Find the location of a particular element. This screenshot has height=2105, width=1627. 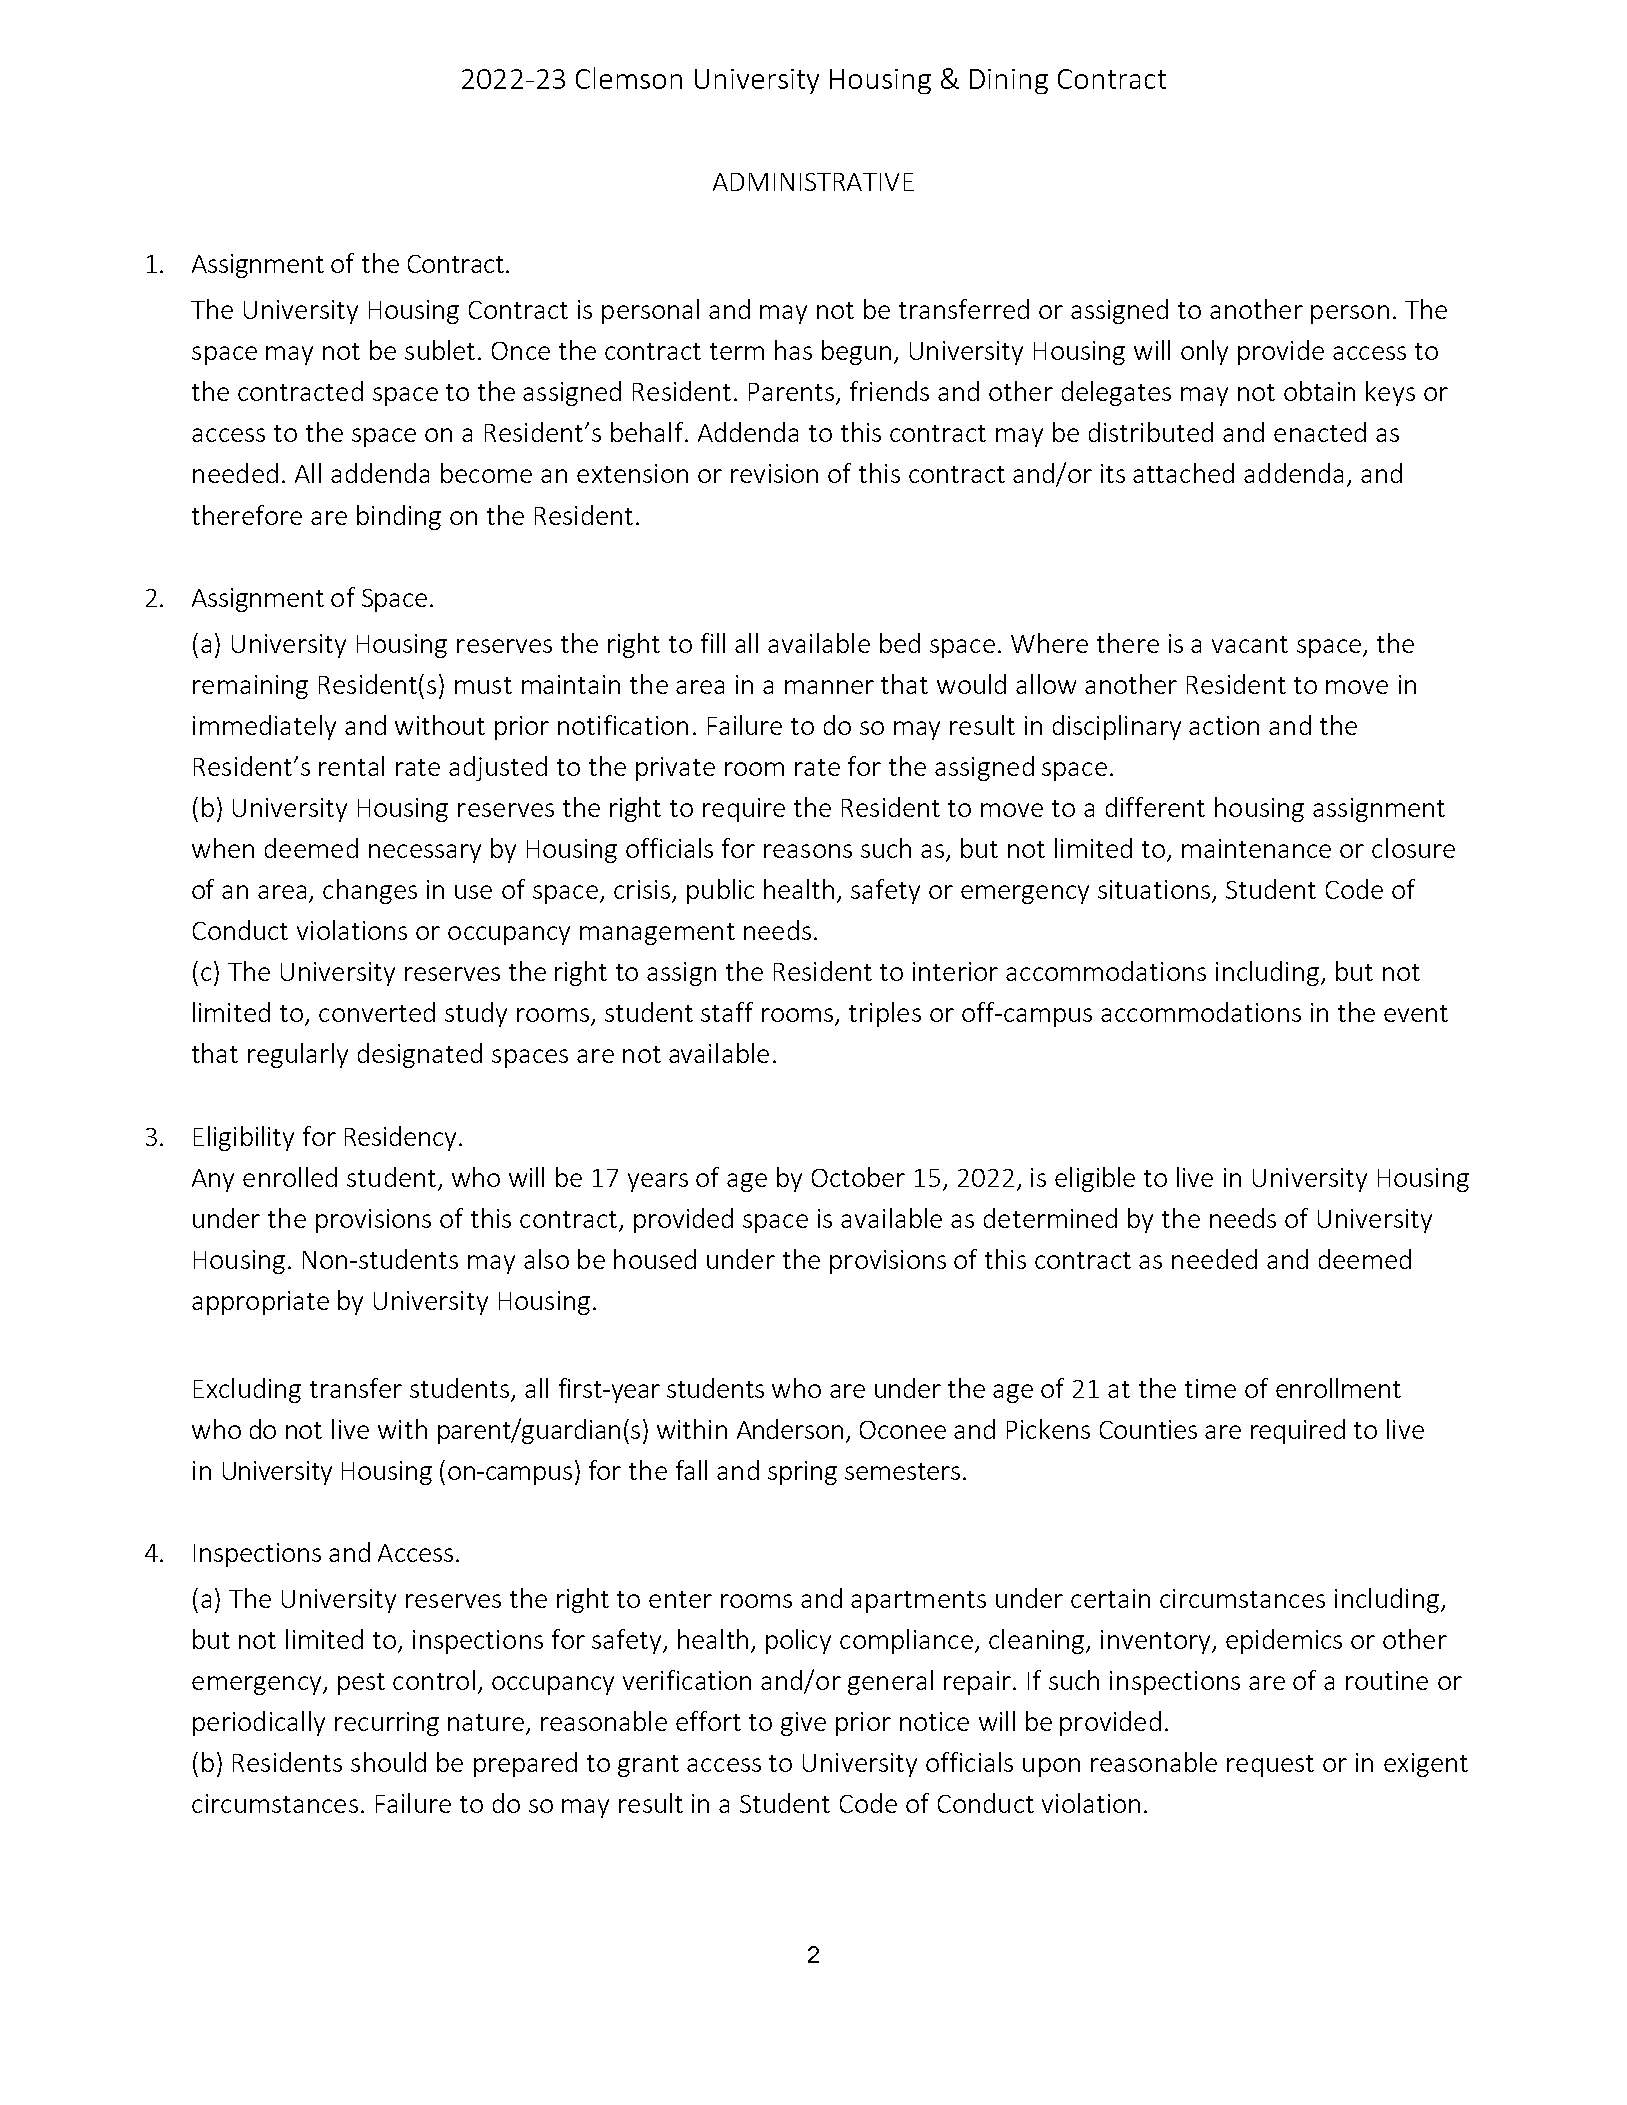

Anderson is located at coordinates (790, 1429).
